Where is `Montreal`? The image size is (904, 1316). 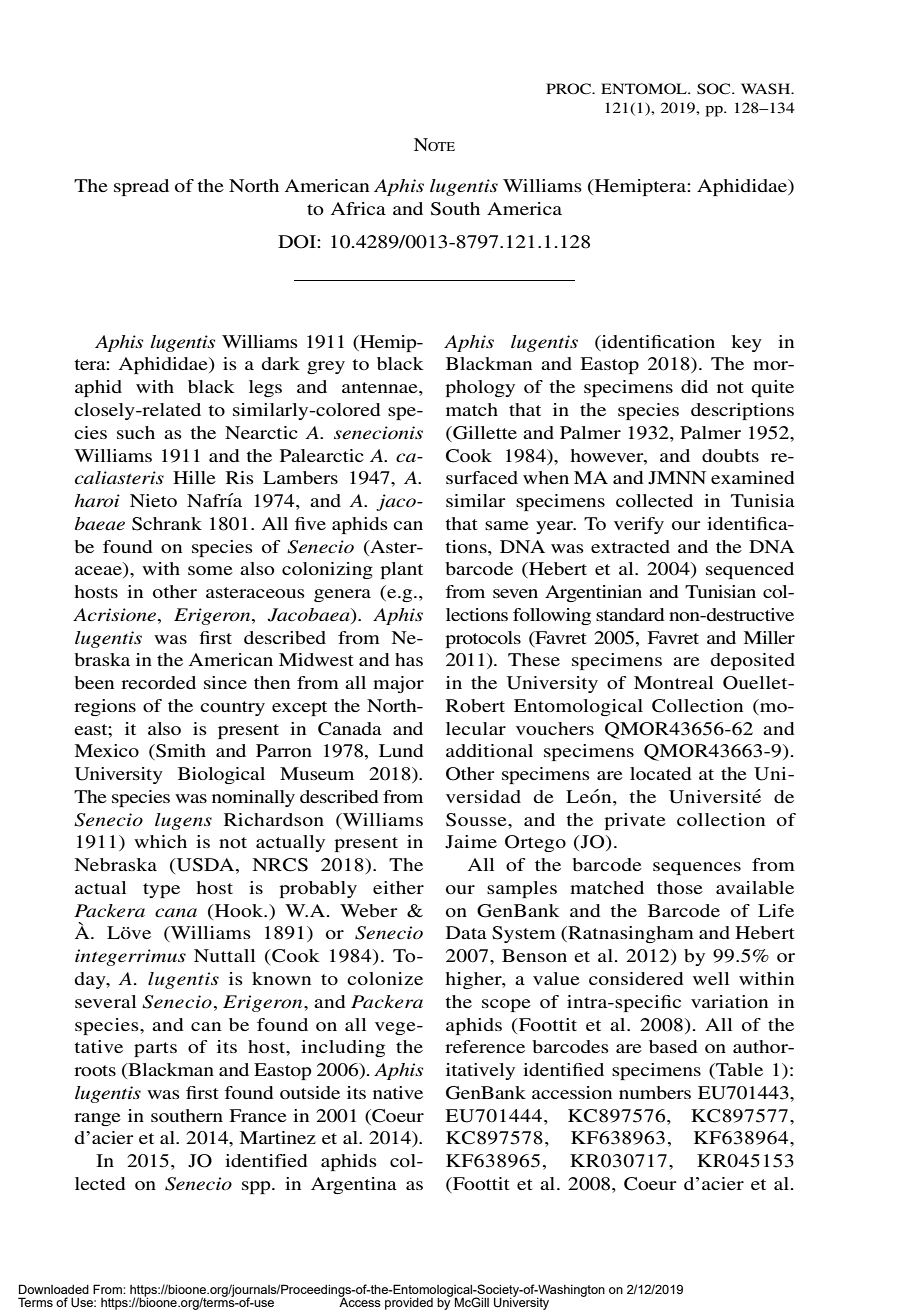
Montreal is located at coordinates (673, 682).
